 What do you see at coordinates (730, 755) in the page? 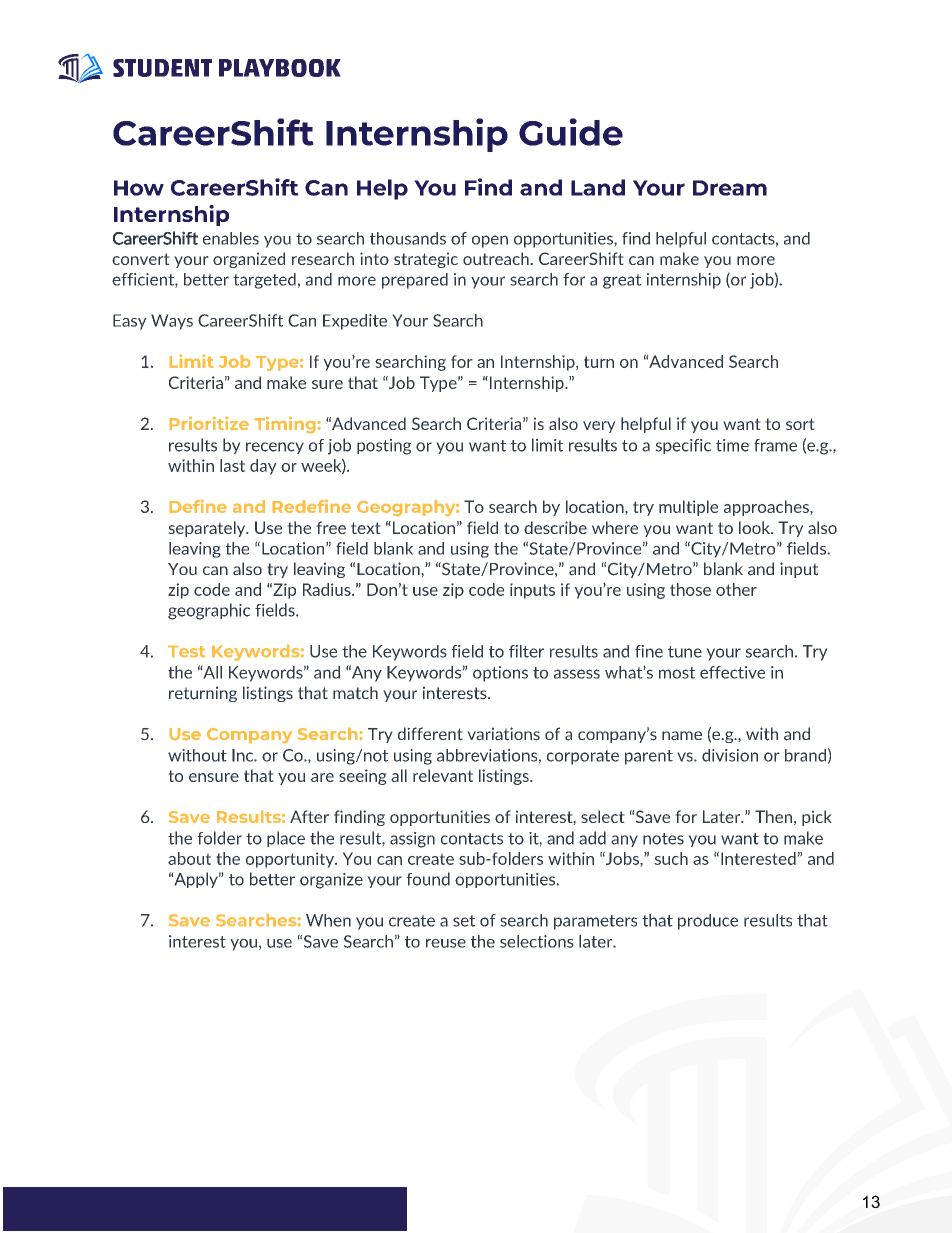
I see `division` at bounding box center [730, 755].
